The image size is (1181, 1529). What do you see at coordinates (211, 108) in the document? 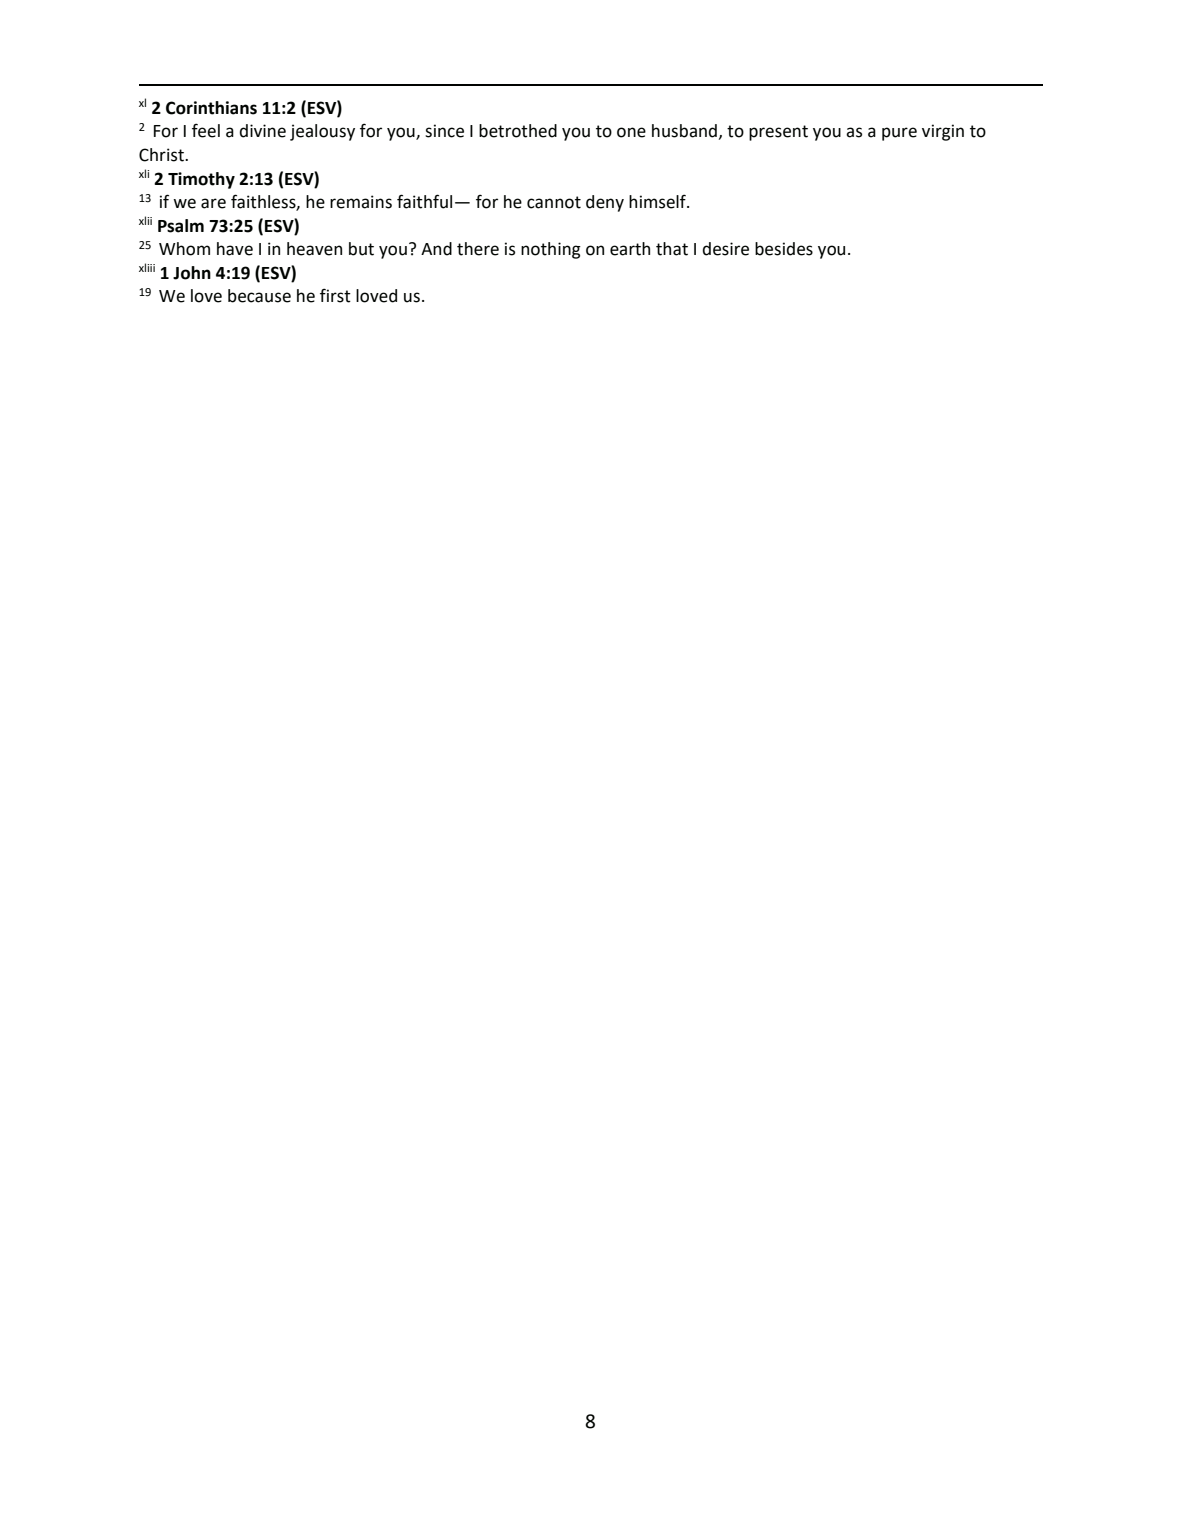
I see `Corinthians` at bounding box center [211, 108].
